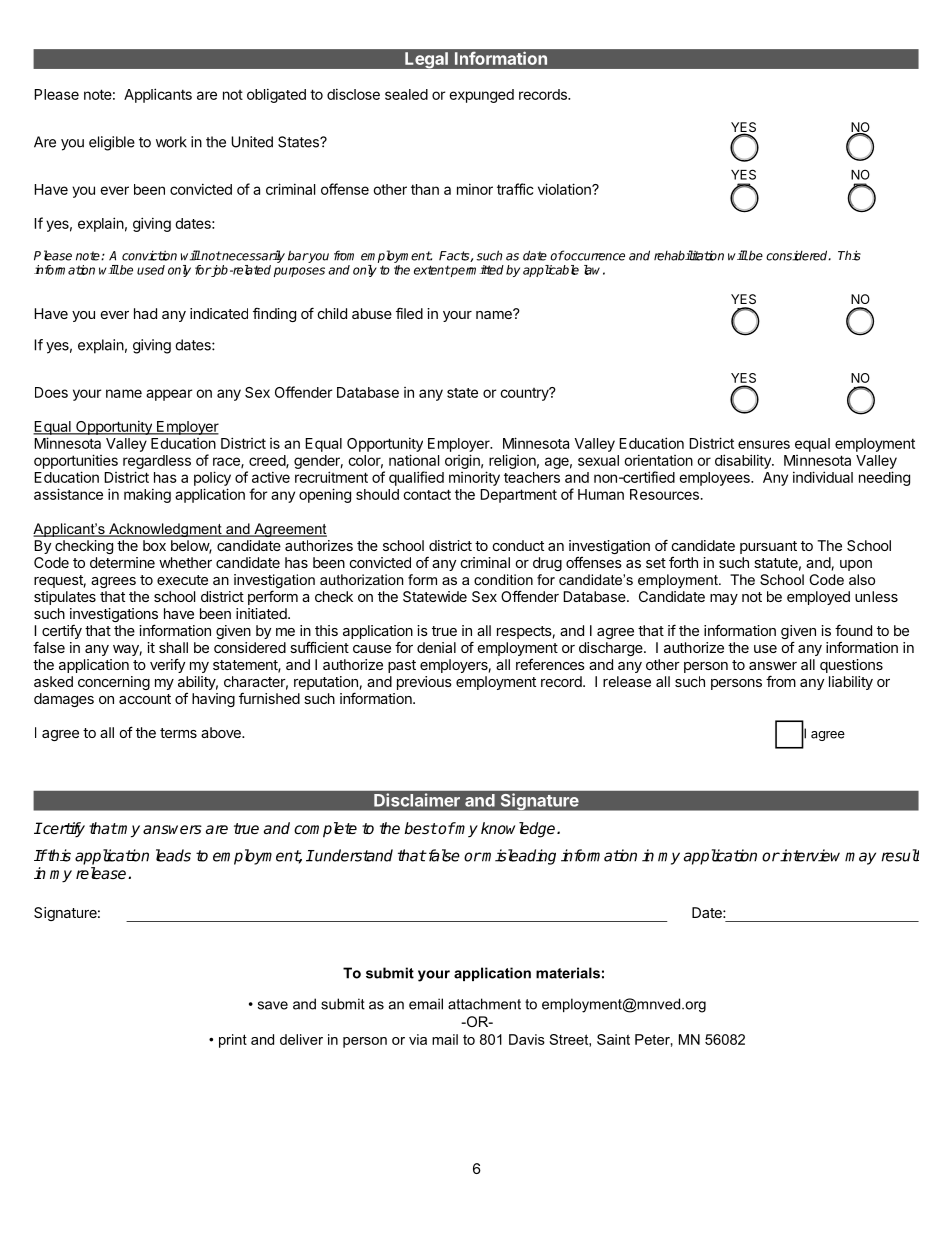 This screenshot has height=1233, width=952. Describe the element at coordinates (233, 1041) in the screenshot. I see `print` at that location.
